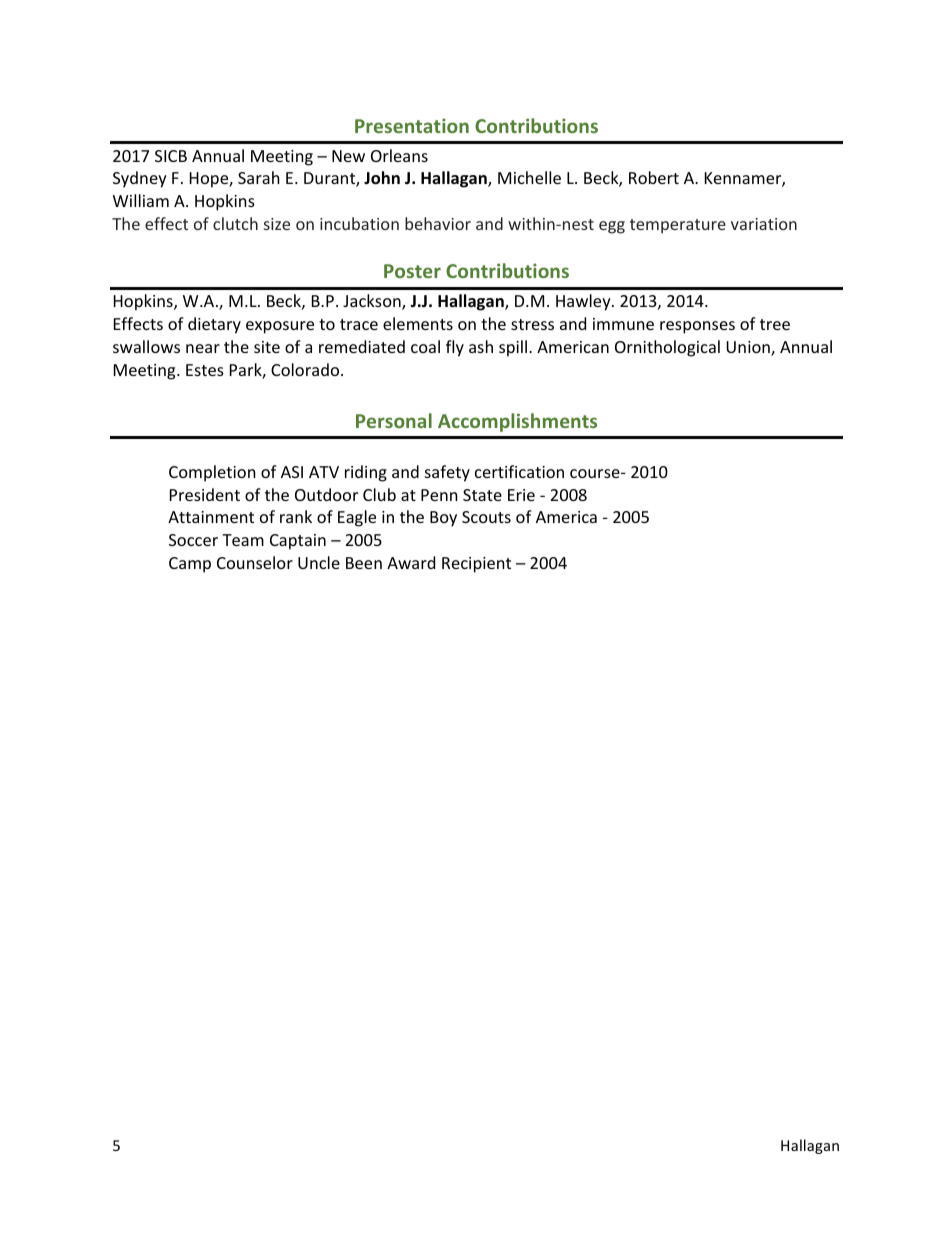 The image size is (952, 1233). I want to click on safety, so click(447, 473).
